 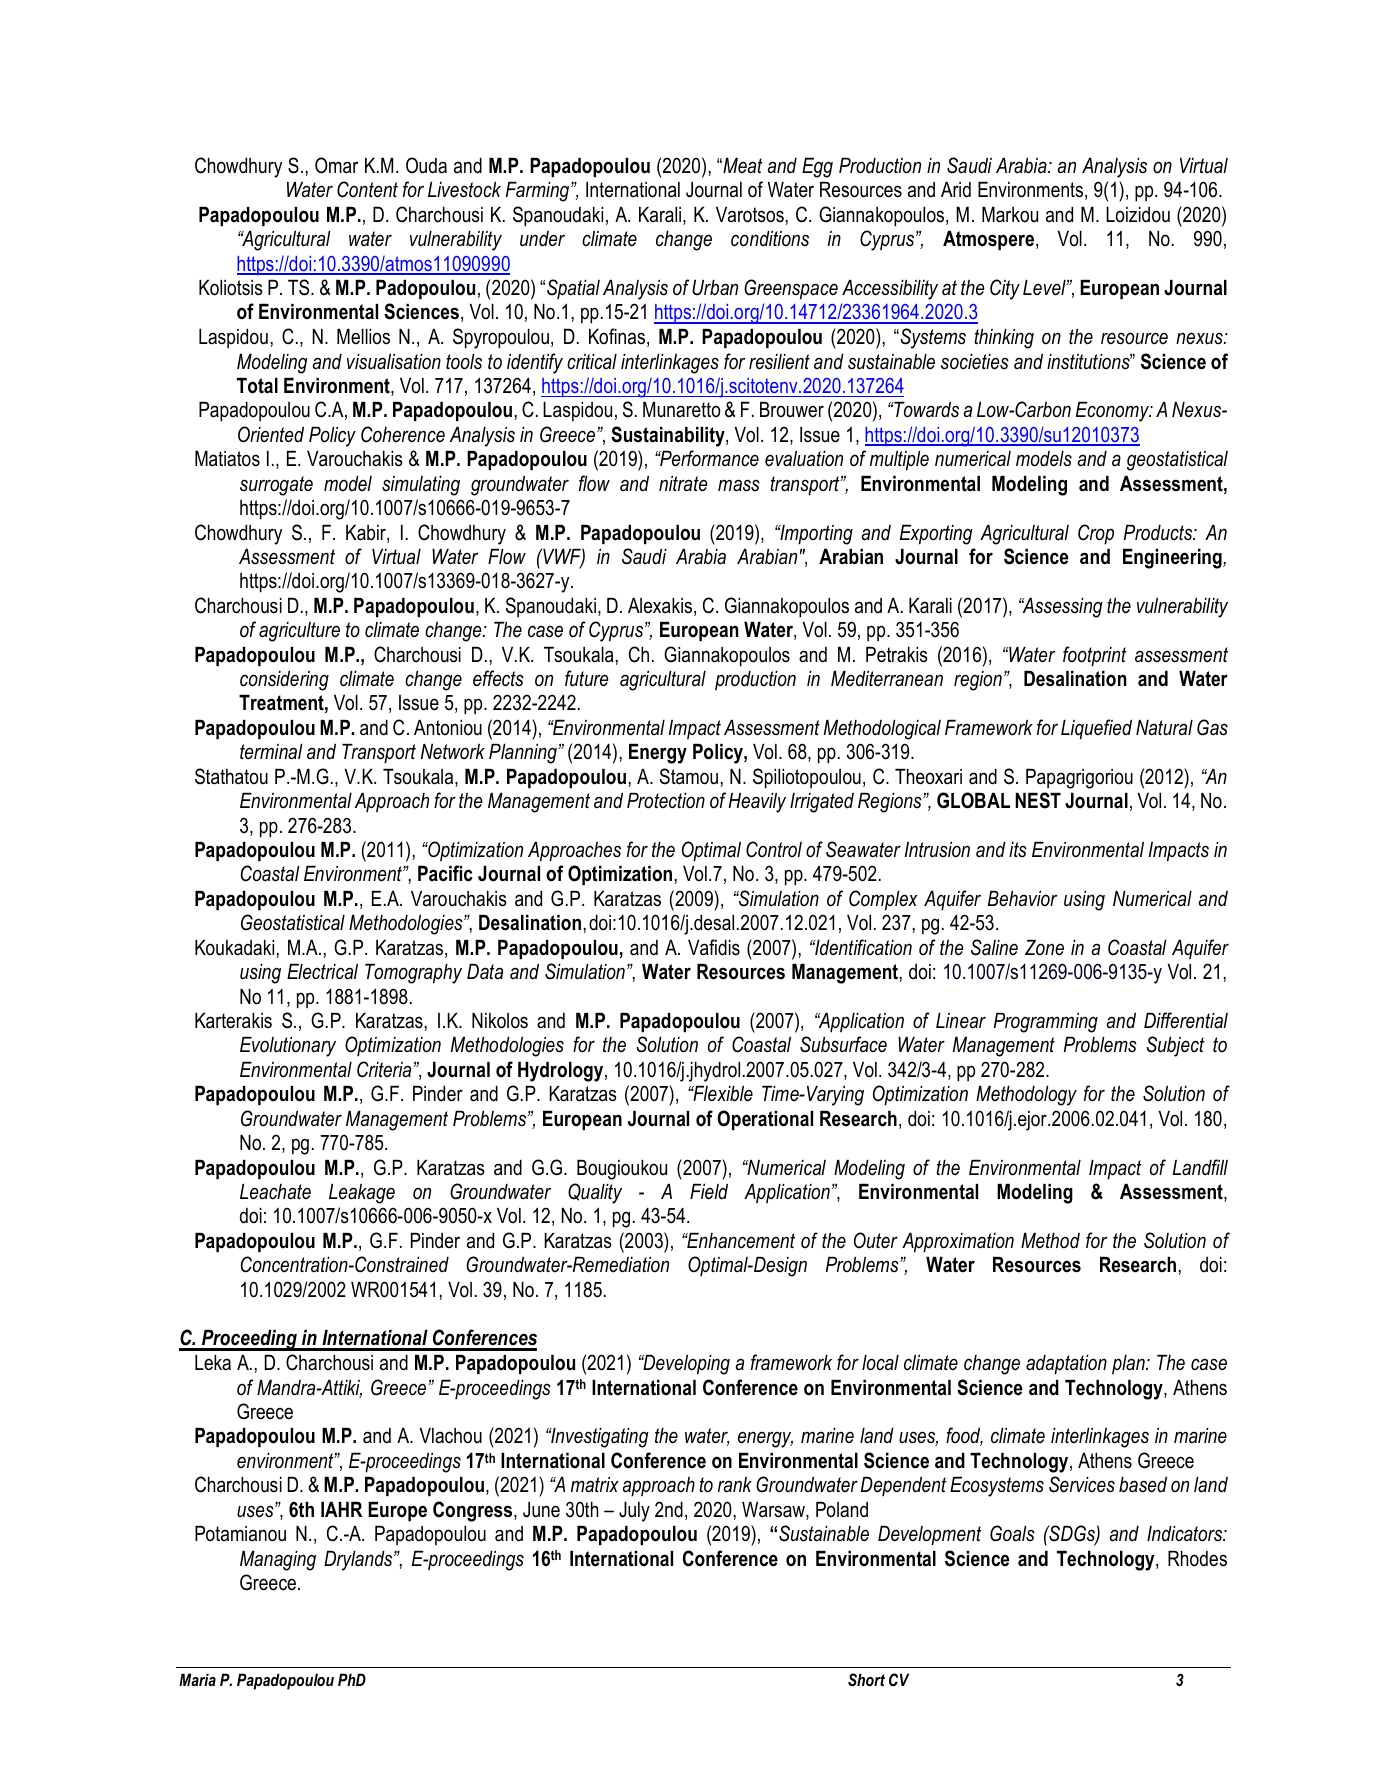 What do you see at coordinates (367, 189) in the screenshot?
I see `Content` at bounding box center [367, 189].
